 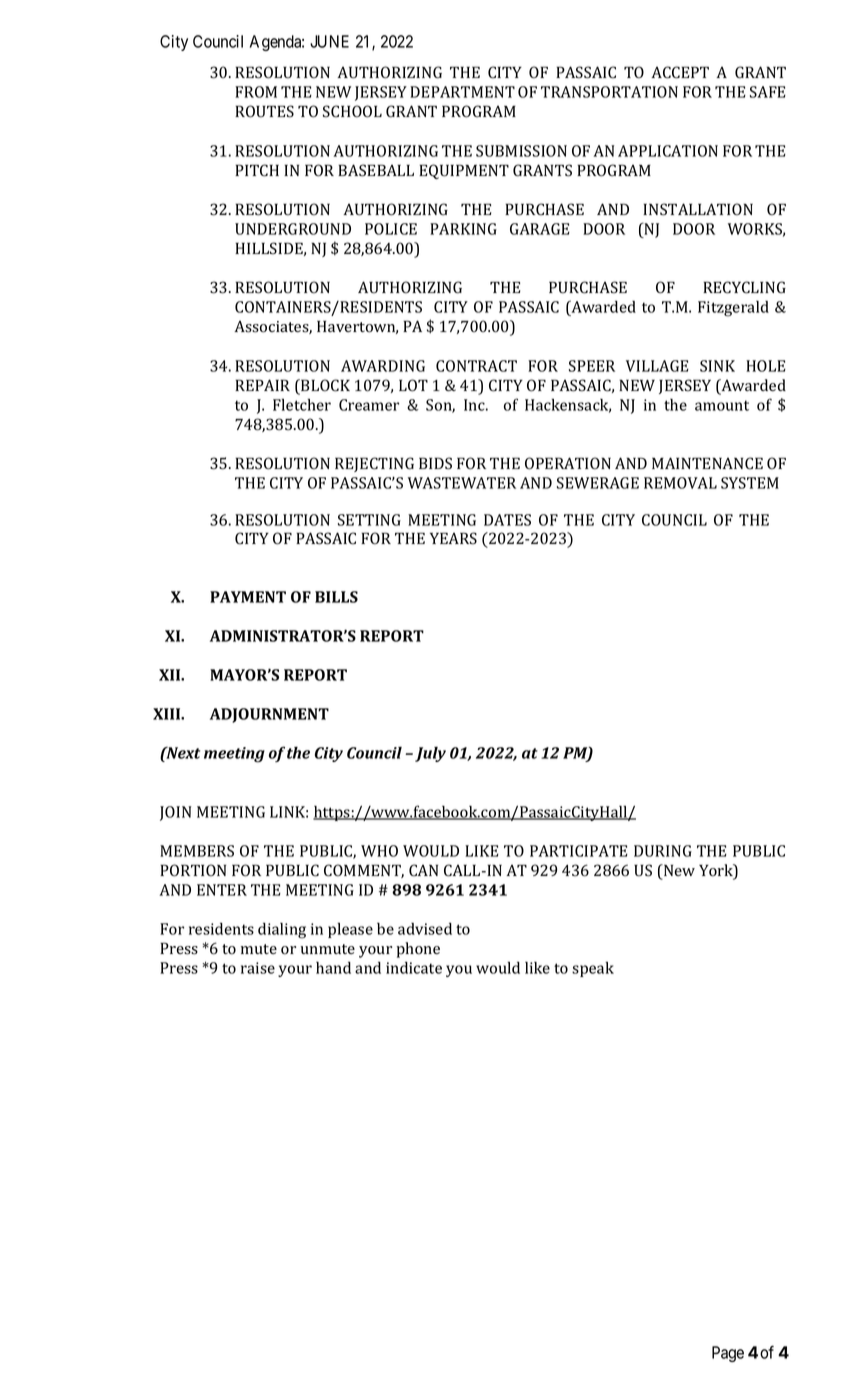 I want to click on speak, so click(x=593, y=969).
